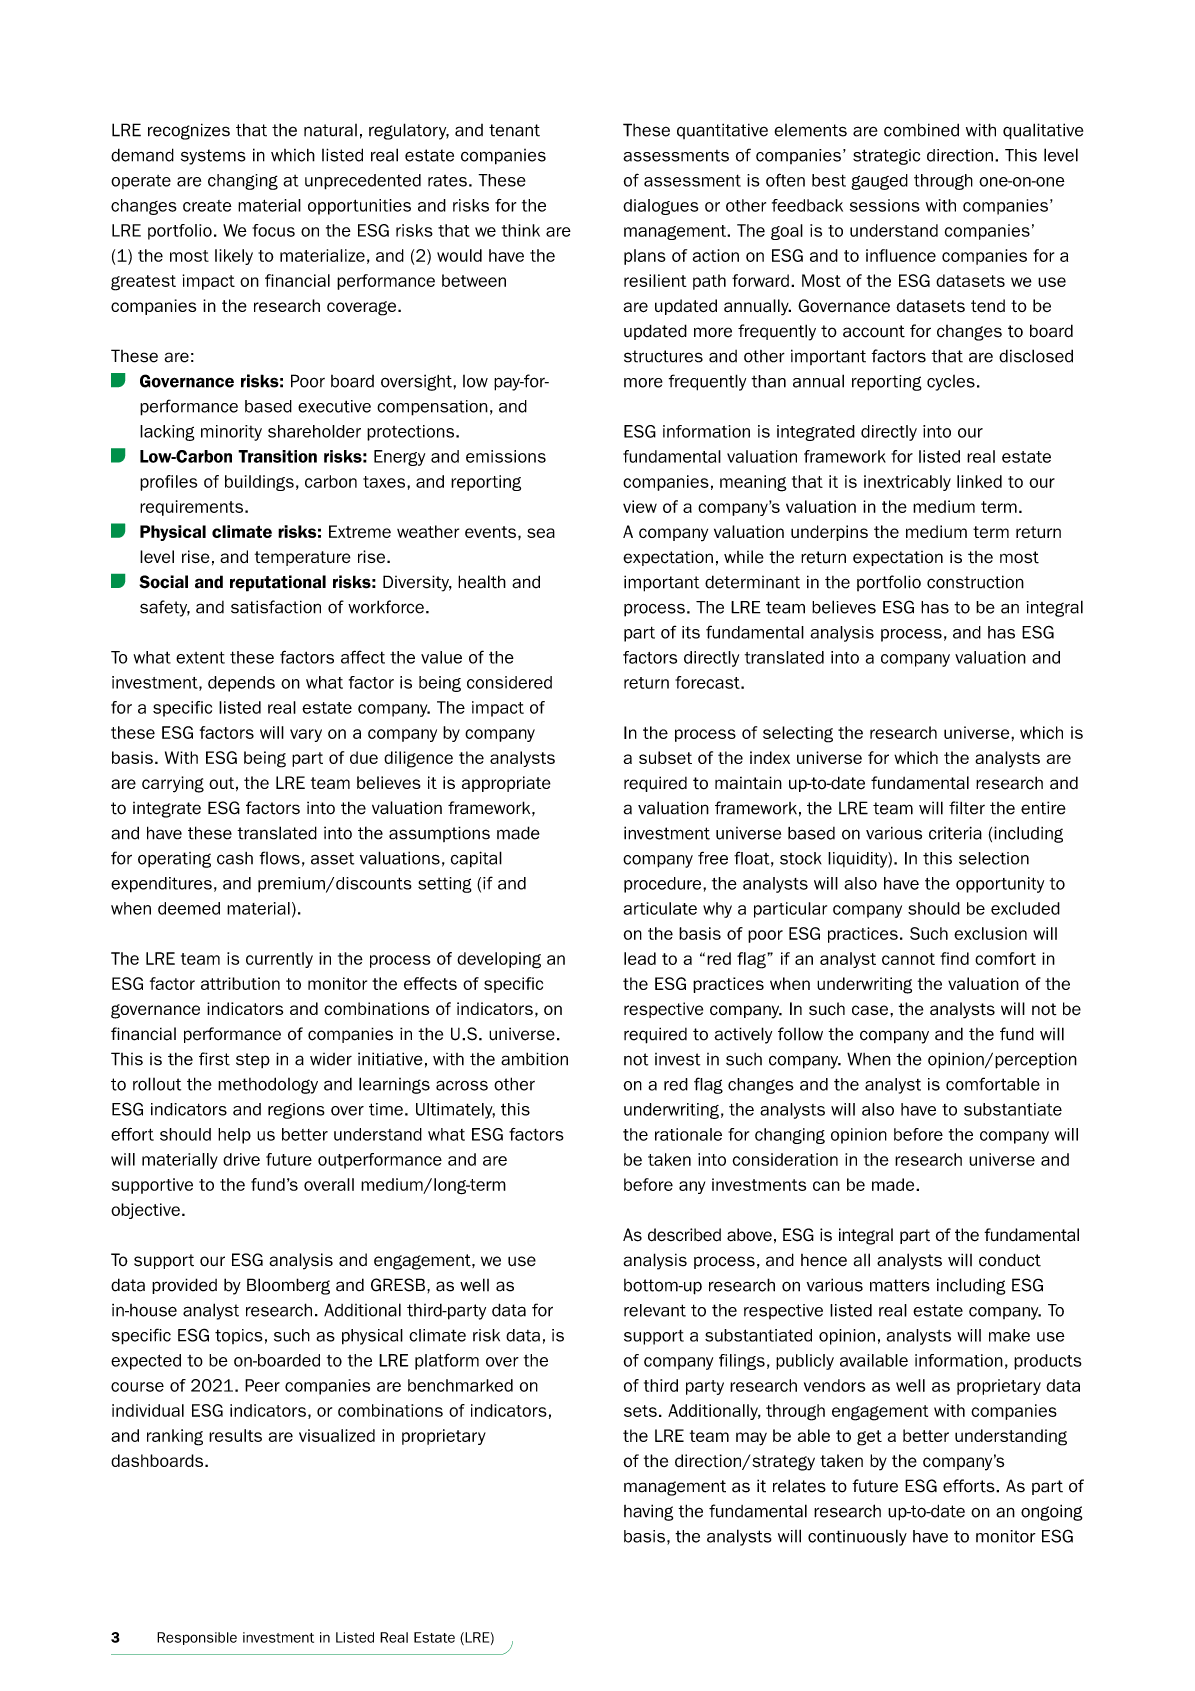 This page has height=1691, width=1195. What do you see at coordinates (239, 1336) in the page?
I see `topics` at bounding box center [239, 1336].
